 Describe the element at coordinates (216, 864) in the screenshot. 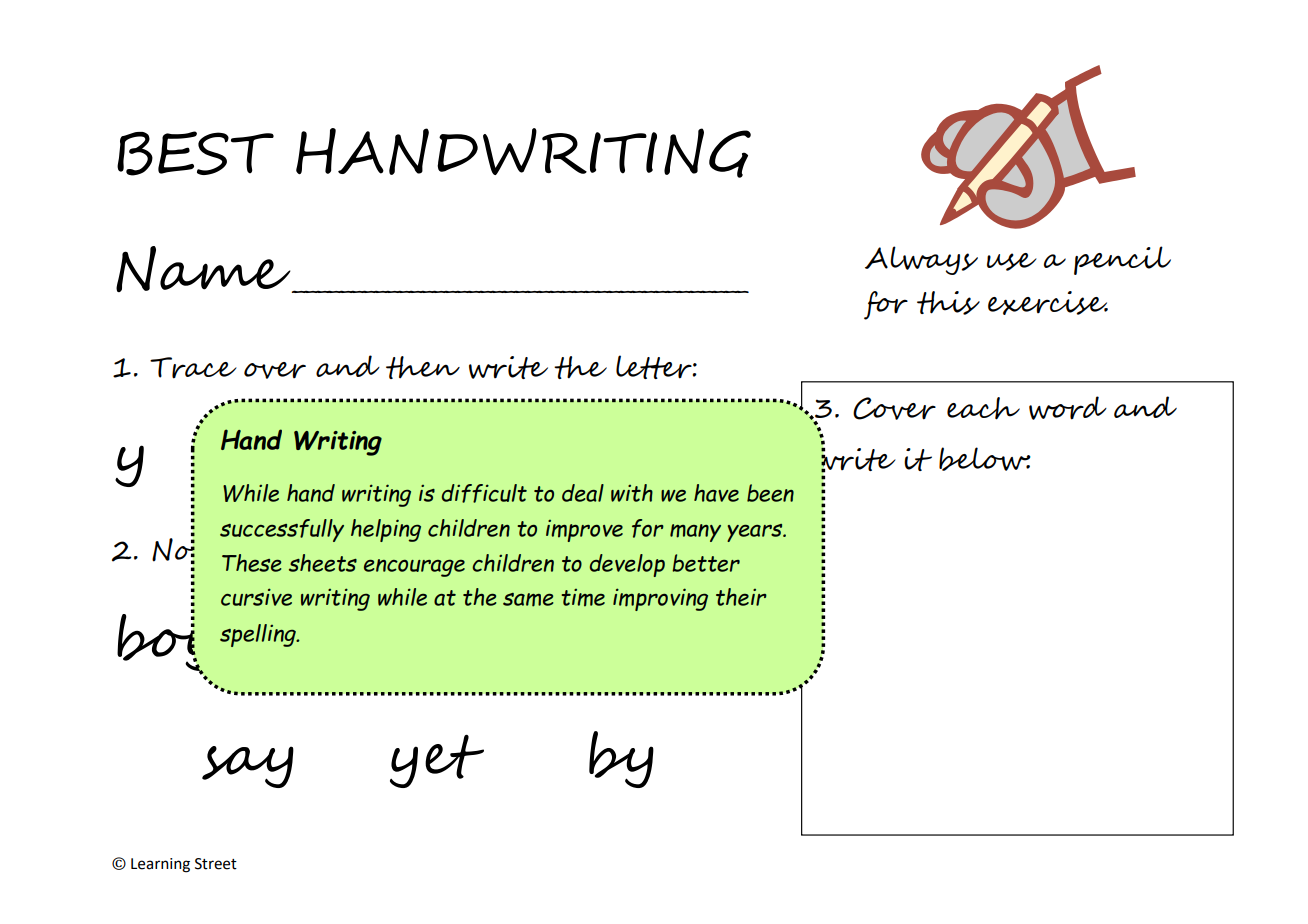

I see `Street` at that location.
